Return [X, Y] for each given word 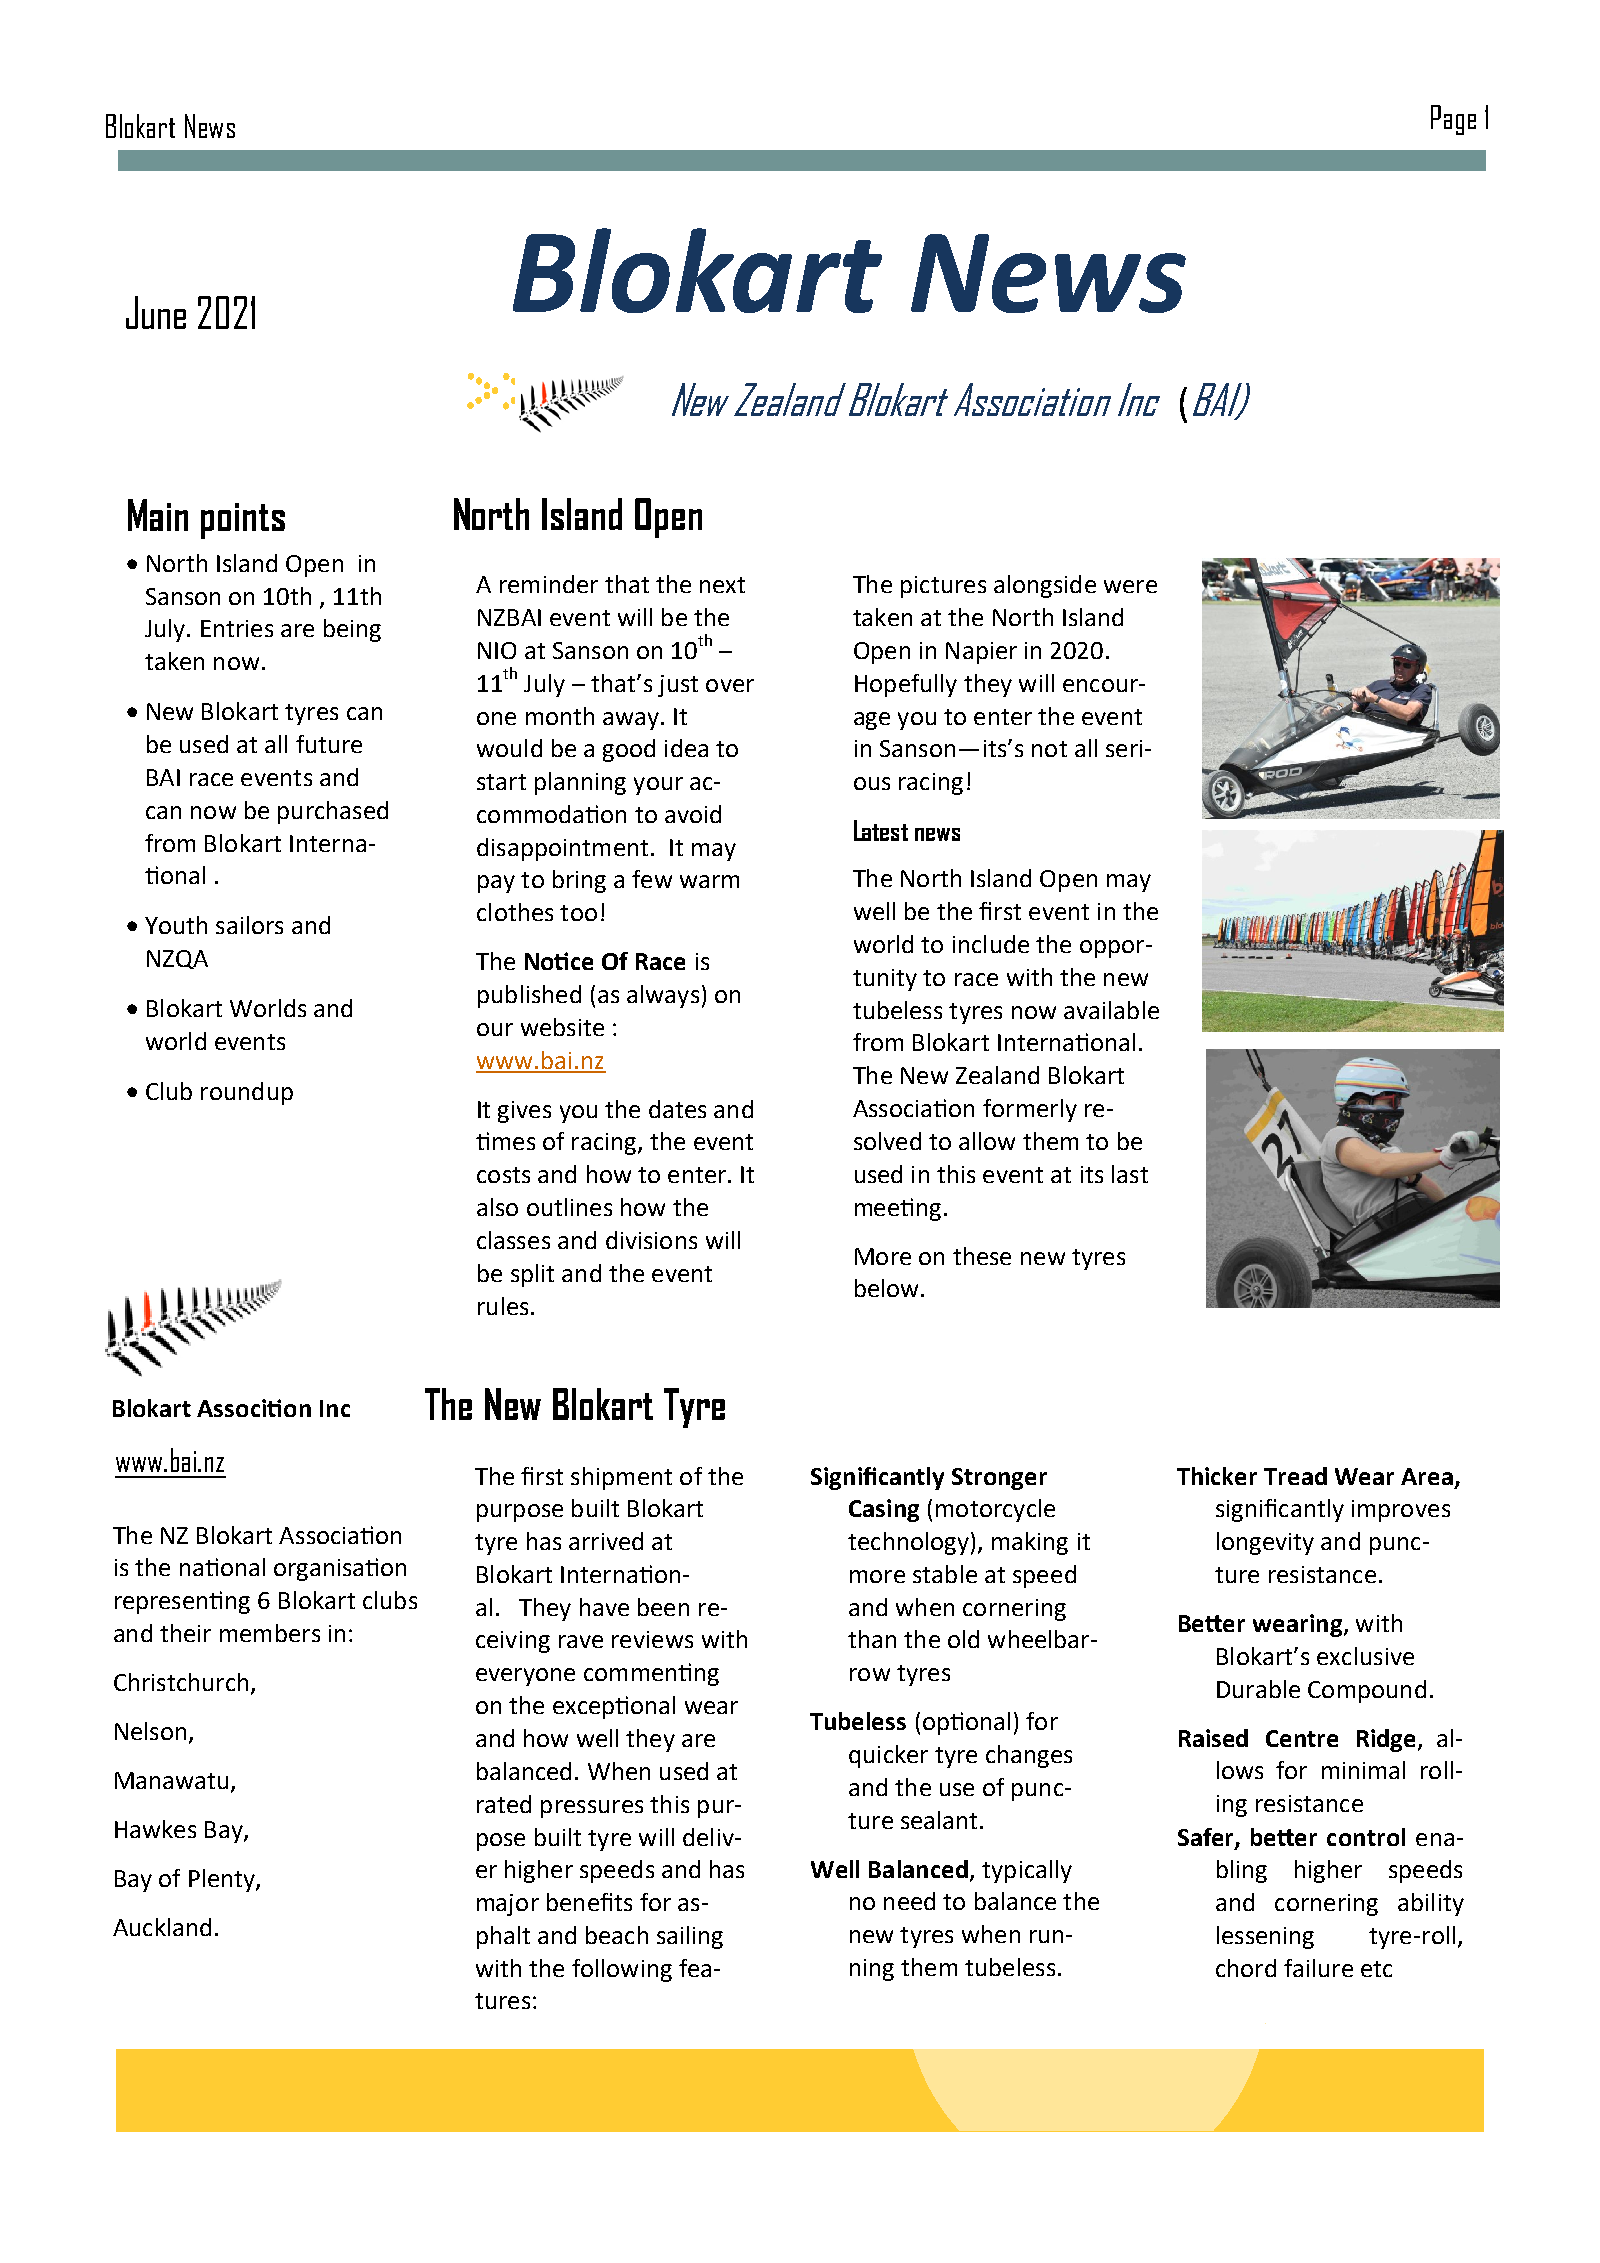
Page [1453, 120]
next [722, 585]
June [156, 312]
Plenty [223, 1880]
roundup [247, 1093]
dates [677, 1109]
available [1111, 1010]
